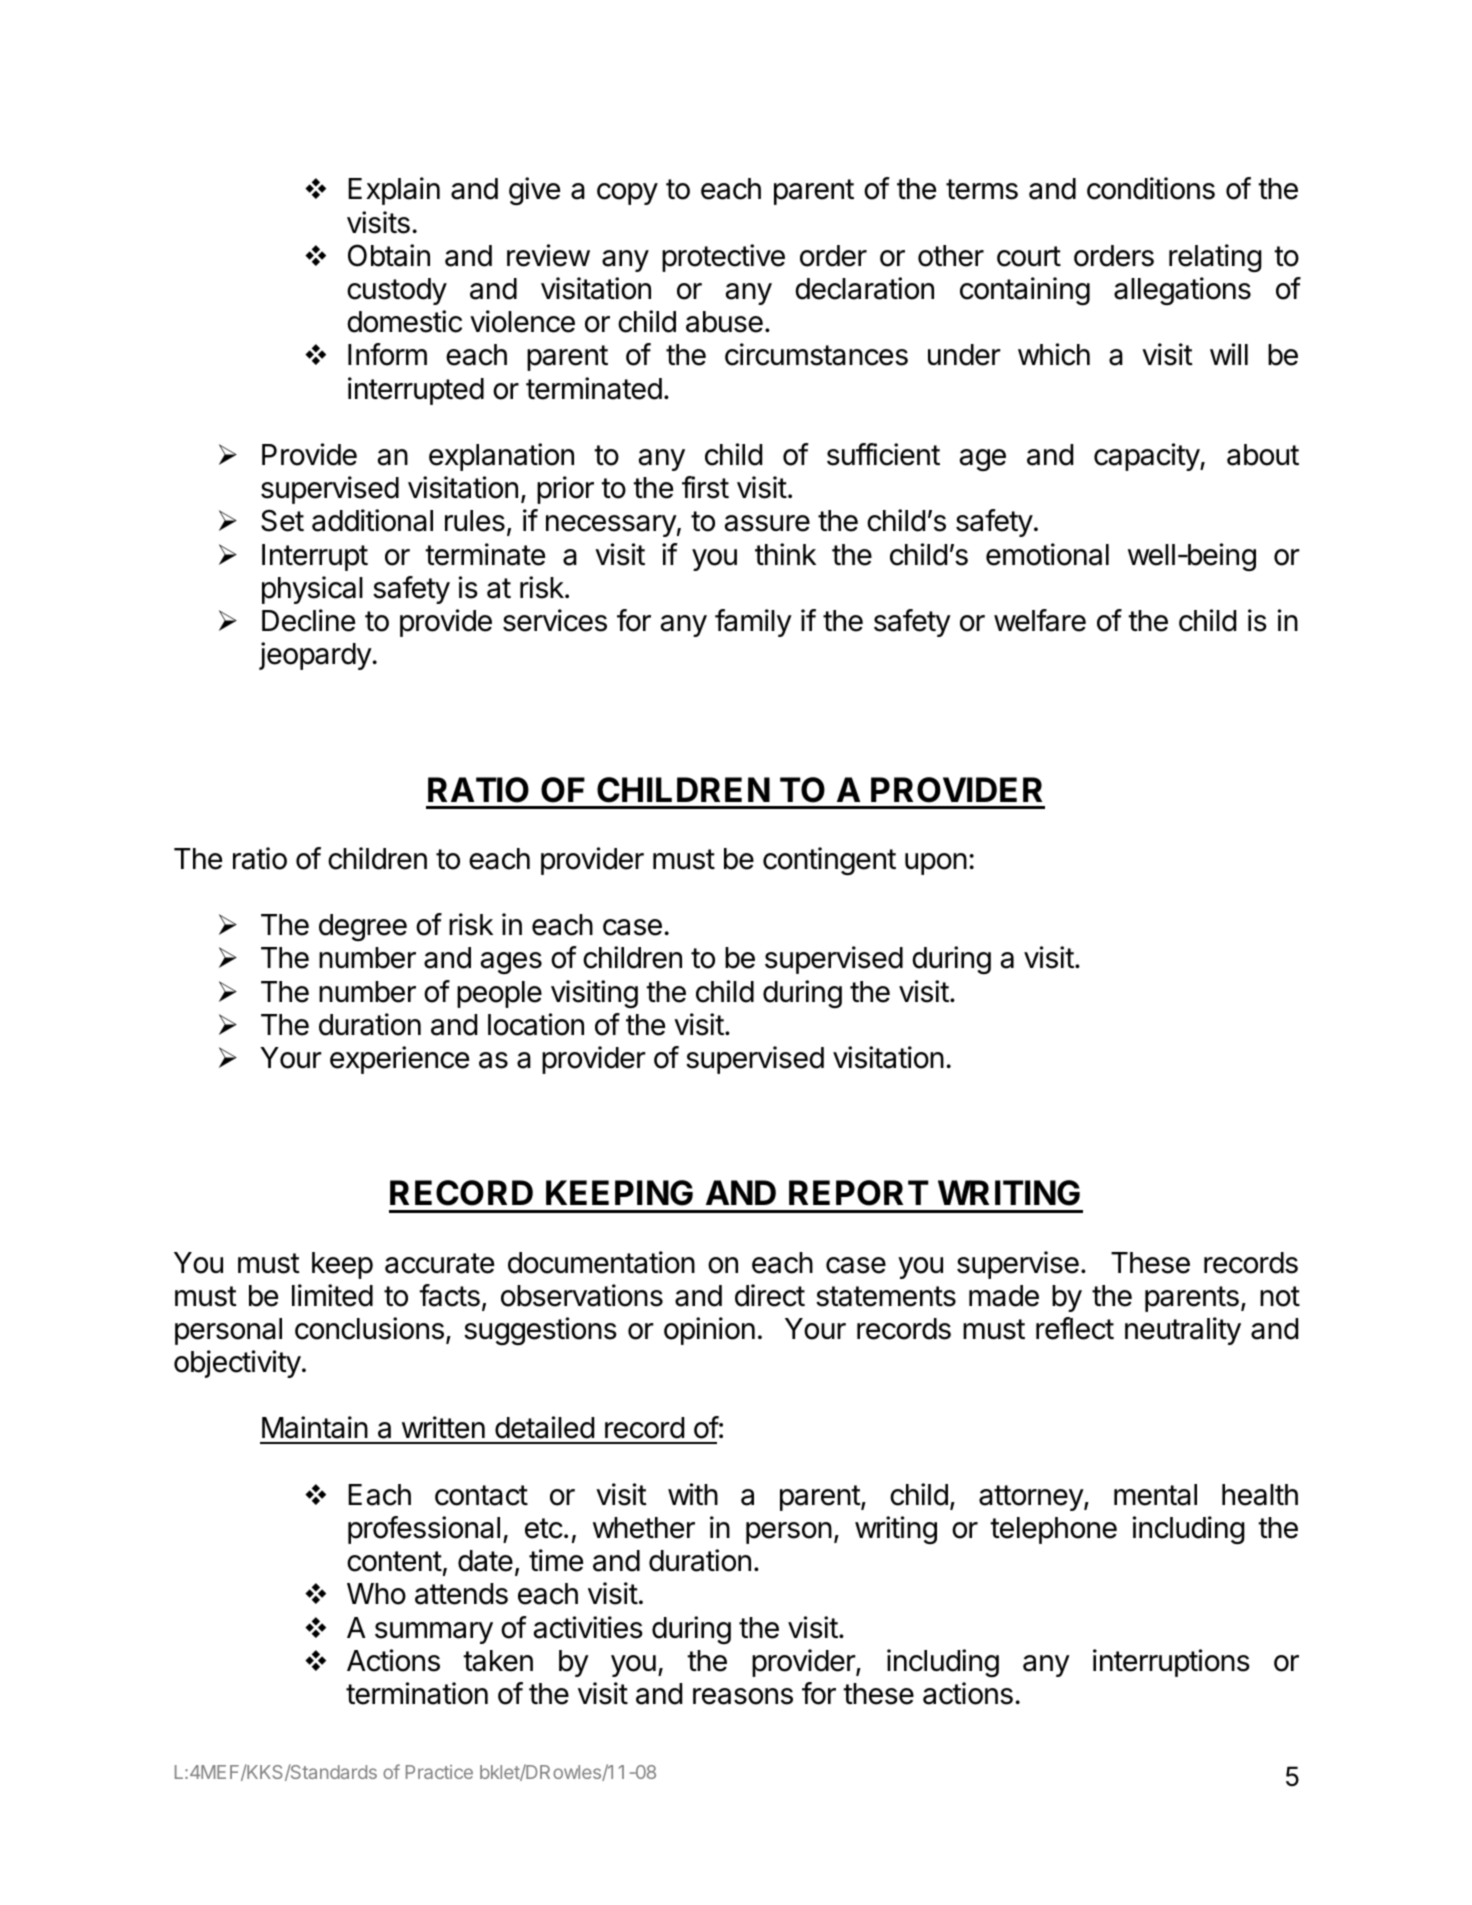  I want to click on Obtain, so click(389, 255).
